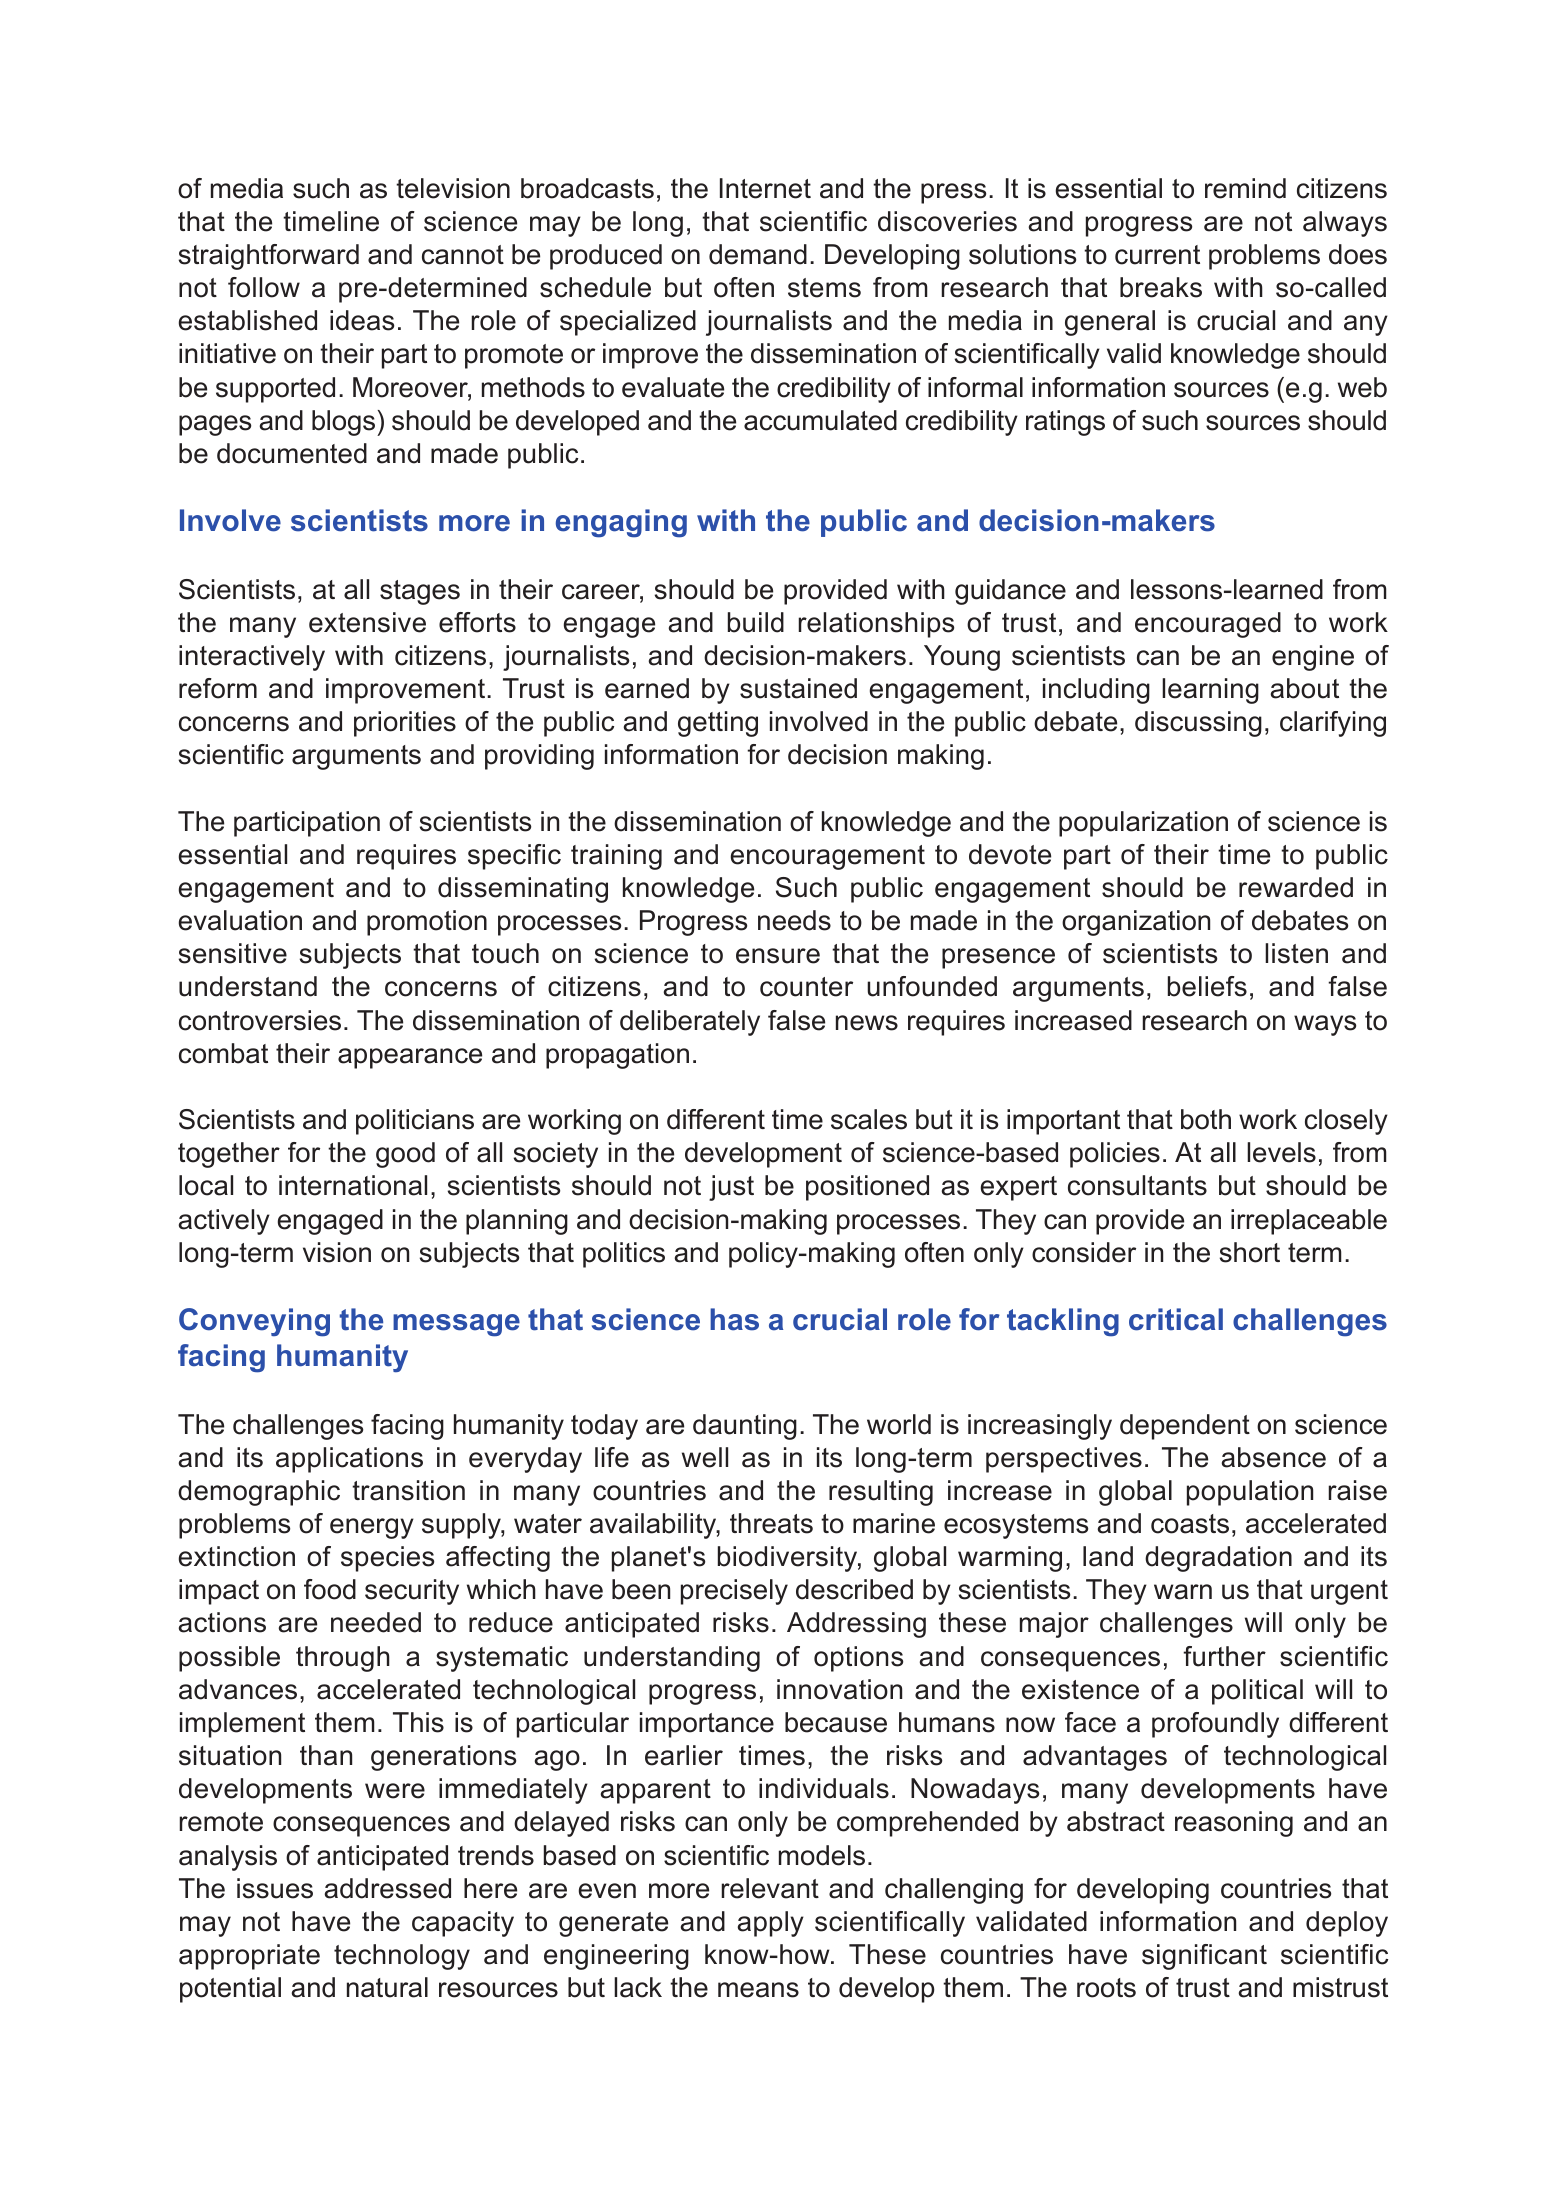  Describe the element at coordinates (269, 257) in the screenshot. I see `straightforward` at that location.
